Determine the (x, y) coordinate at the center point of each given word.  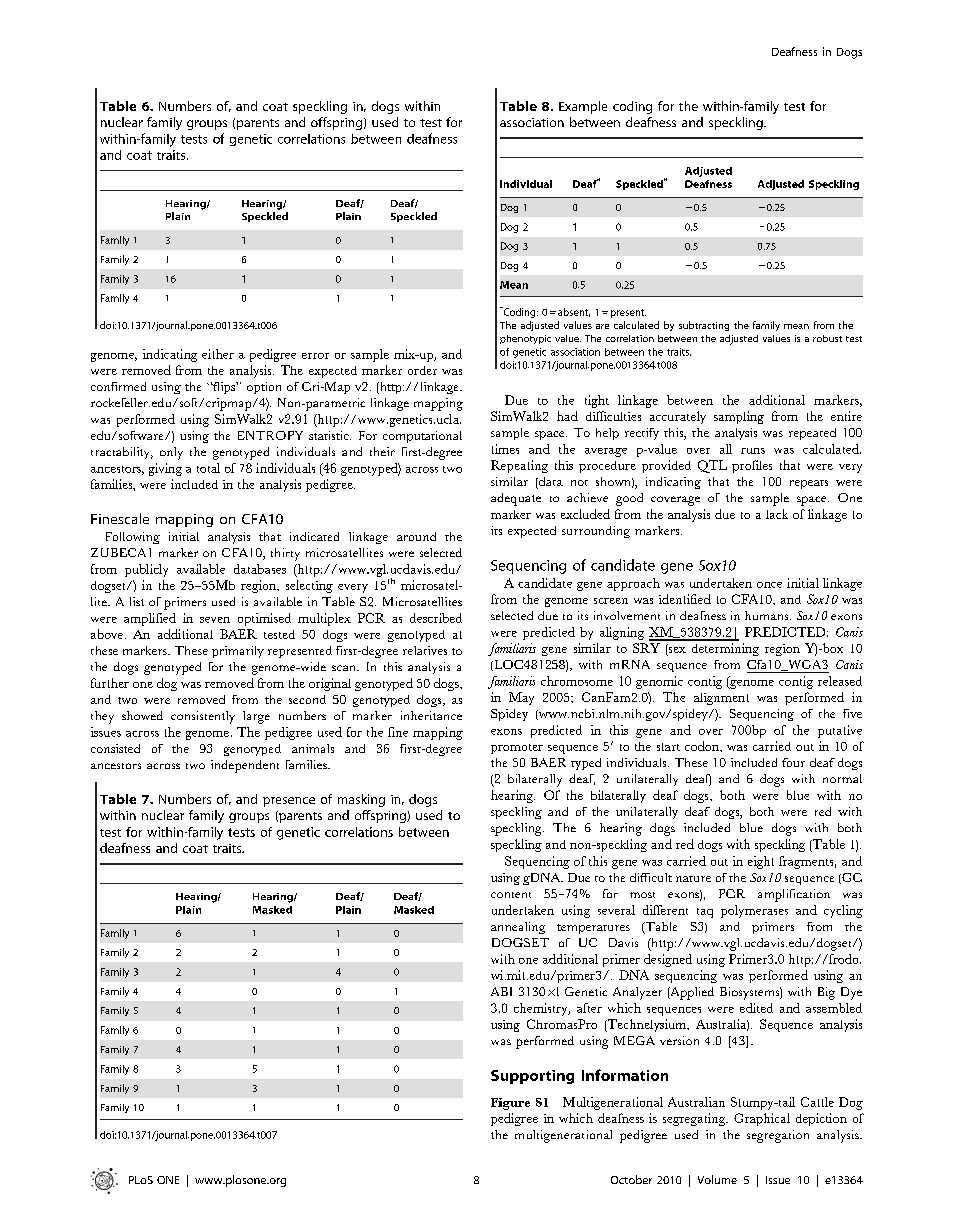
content (511, 895)
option (264, 388)
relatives (425, 650)
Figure (510, 1104)
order (422, 370)
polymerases (754, 911)
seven (215, 620)
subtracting (704, 326)
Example (583, 107)
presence (289, 802)
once (769, 585)
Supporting (532, 1077)
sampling (739, 417)
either (218, 354)
